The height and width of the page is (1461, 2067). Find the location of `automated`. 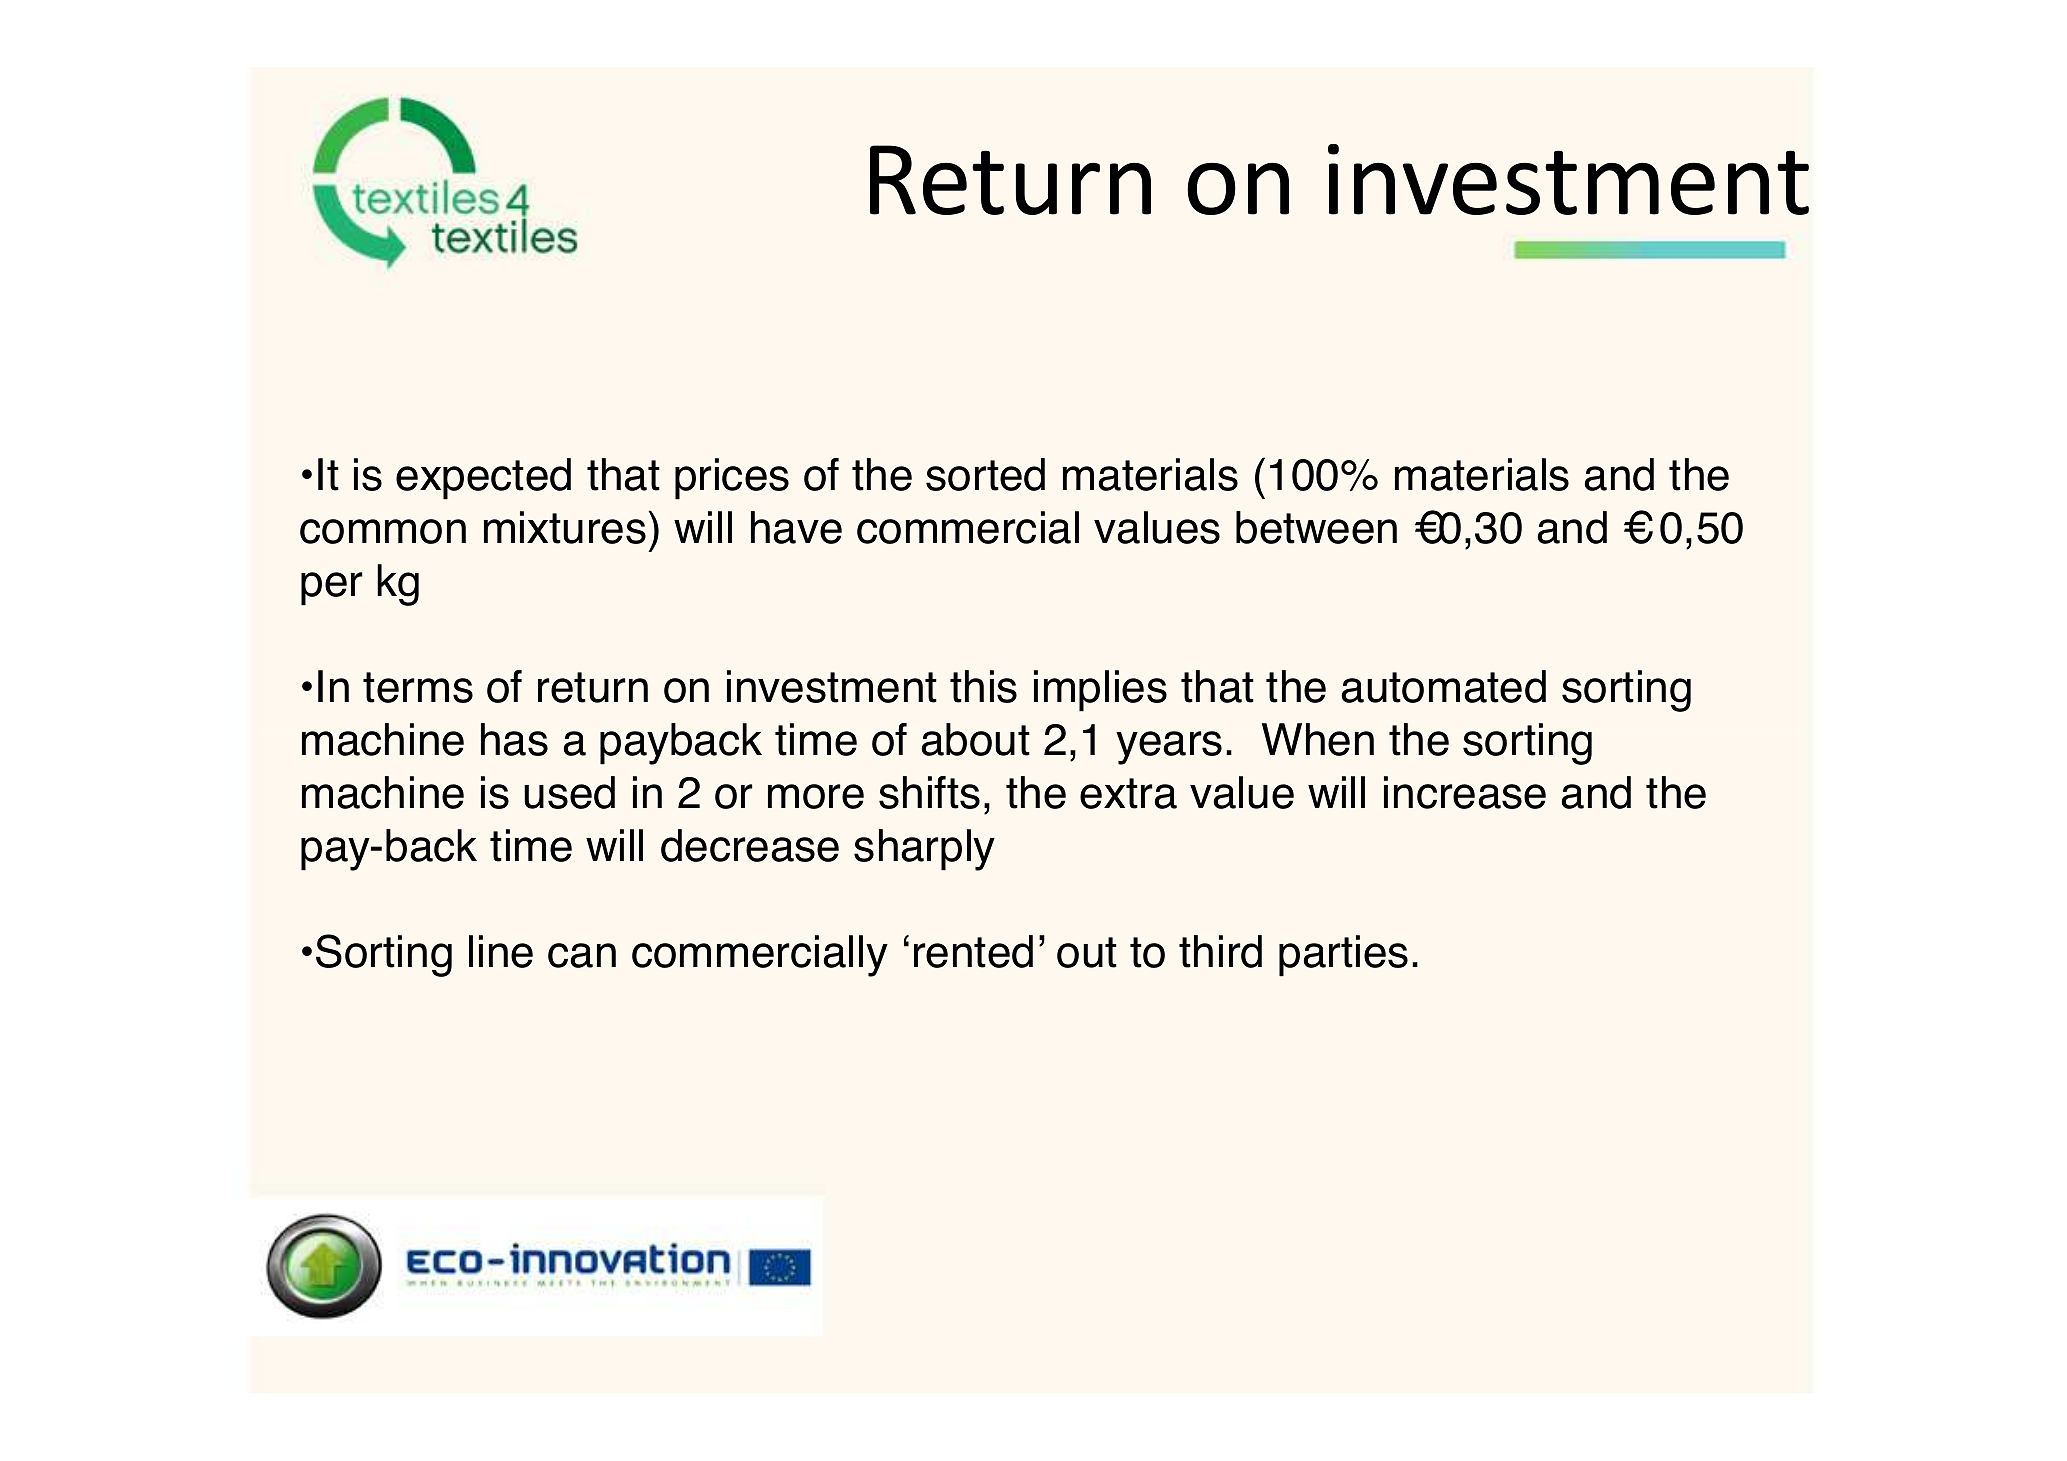

automated is located at coordinates (1443, 686).
